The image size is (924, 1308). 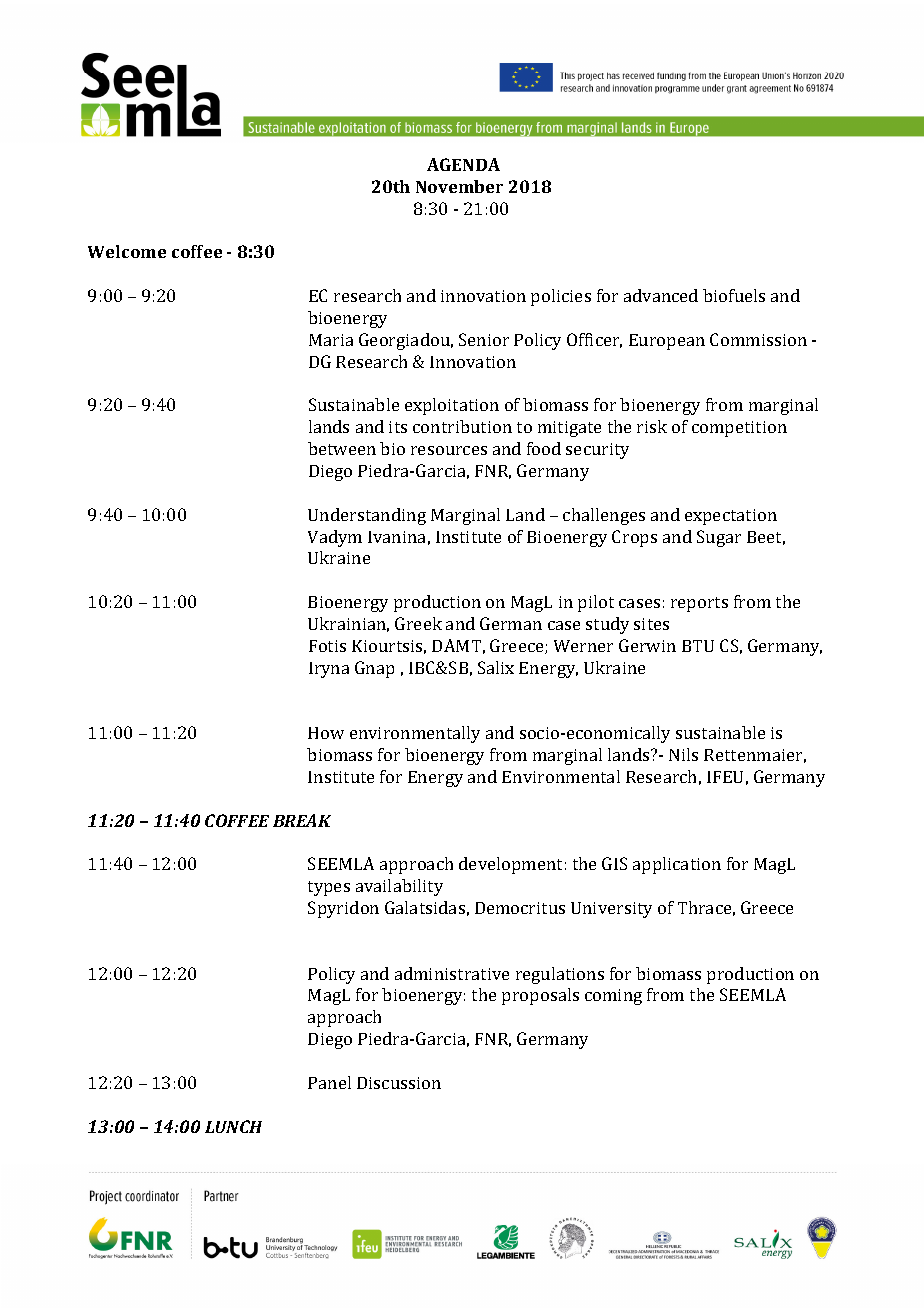 I want to click on Understanding, so click(x=367, y=516).
